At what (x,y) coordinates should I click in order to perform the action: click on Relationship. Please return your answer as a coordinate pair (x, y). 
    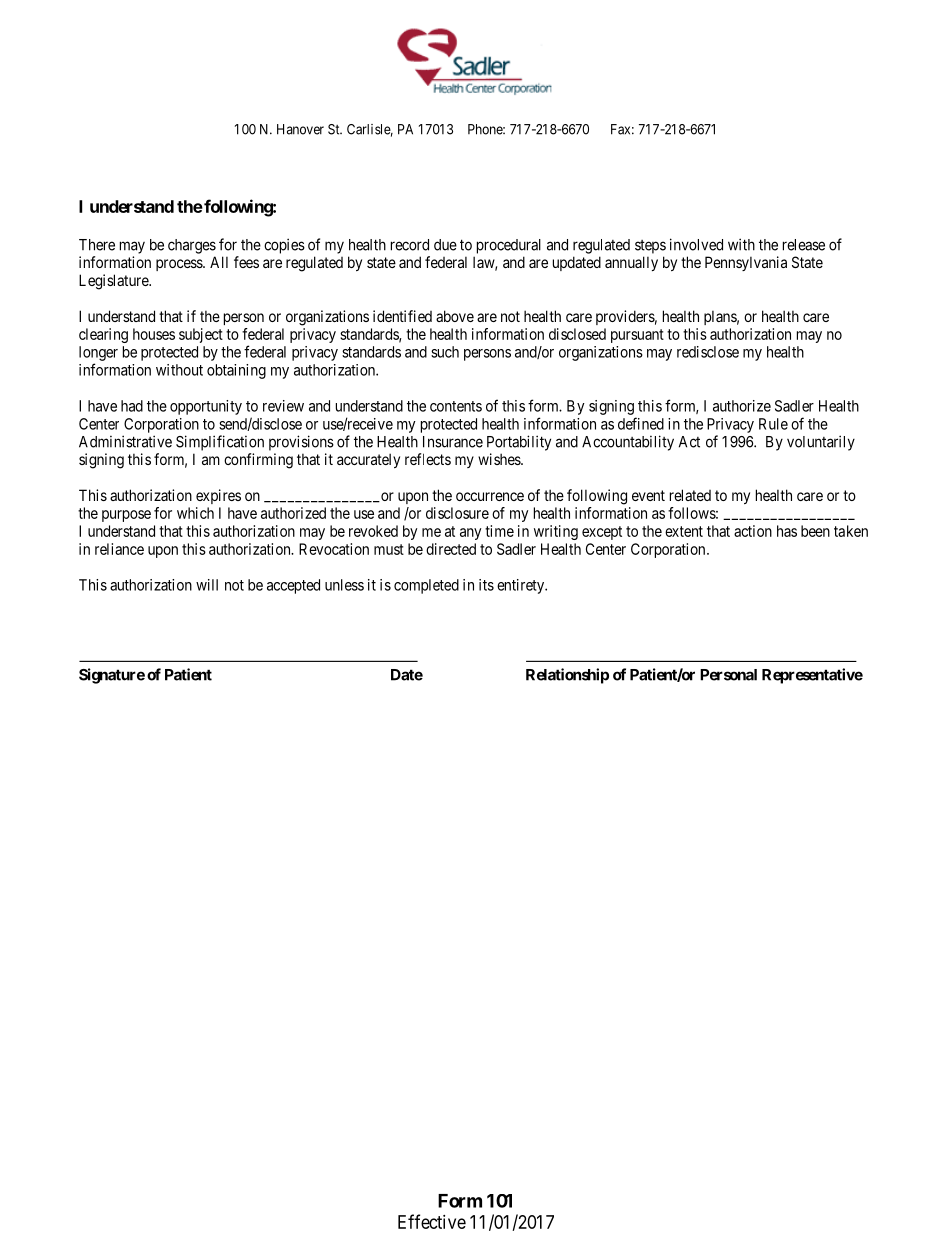
    Looking at the image, I should click on (567, 676).
